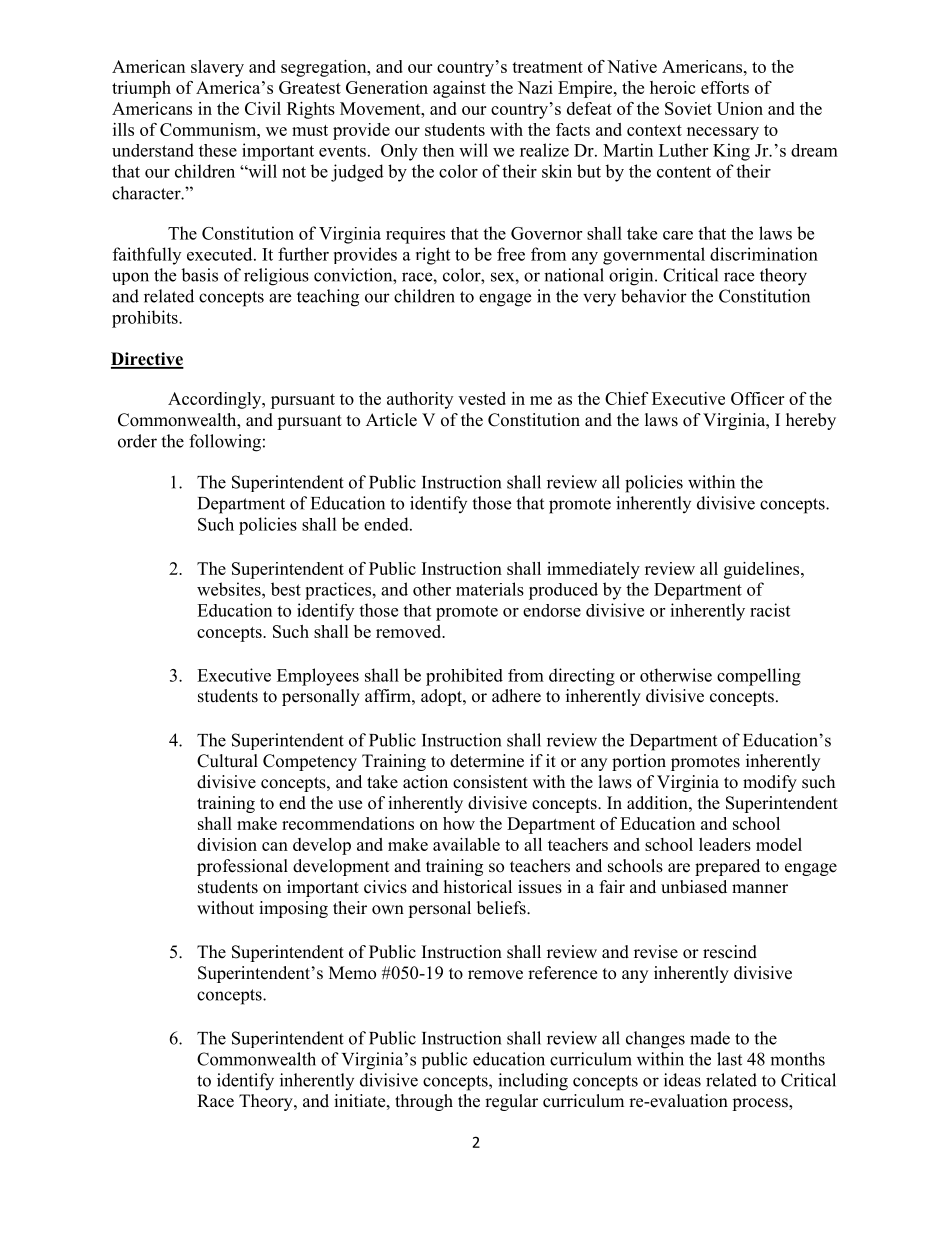 The height and width of the image is (1233, 952). Describe the element at coordinates (729, 1059) in the image. I see `last` at that location.
